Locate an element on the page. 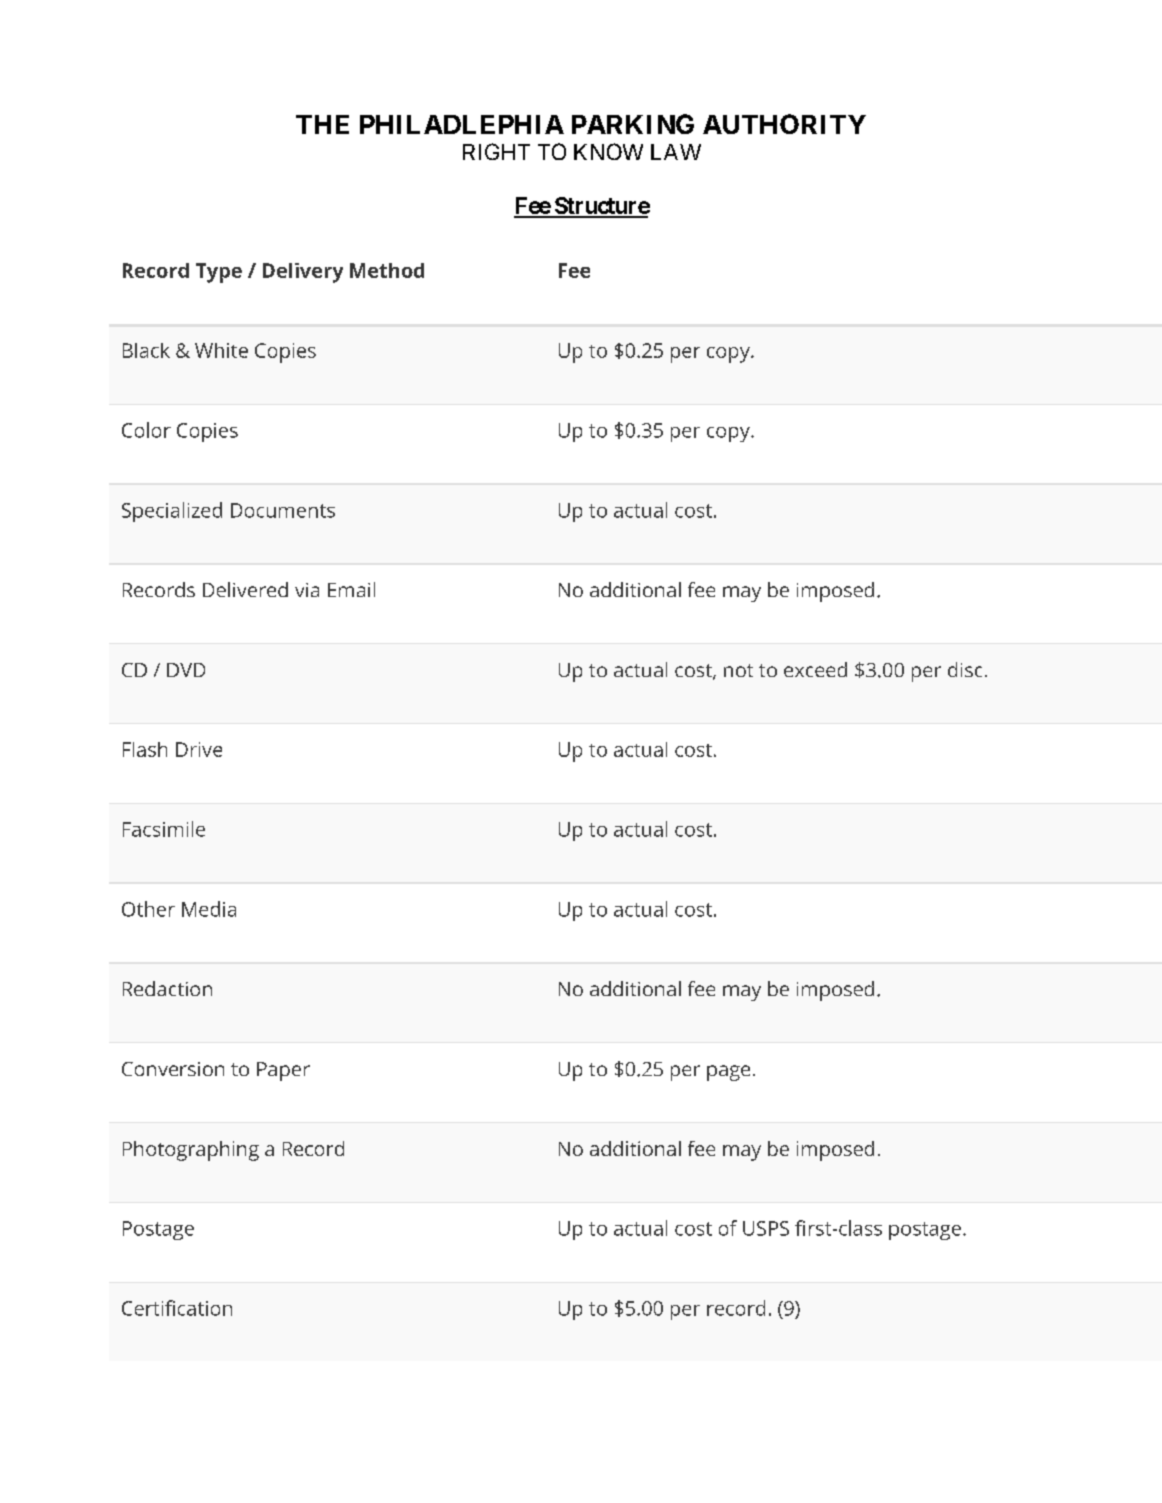 The width and height of the image is (1162, 1503). Type is located at coordinates (219, 273).
